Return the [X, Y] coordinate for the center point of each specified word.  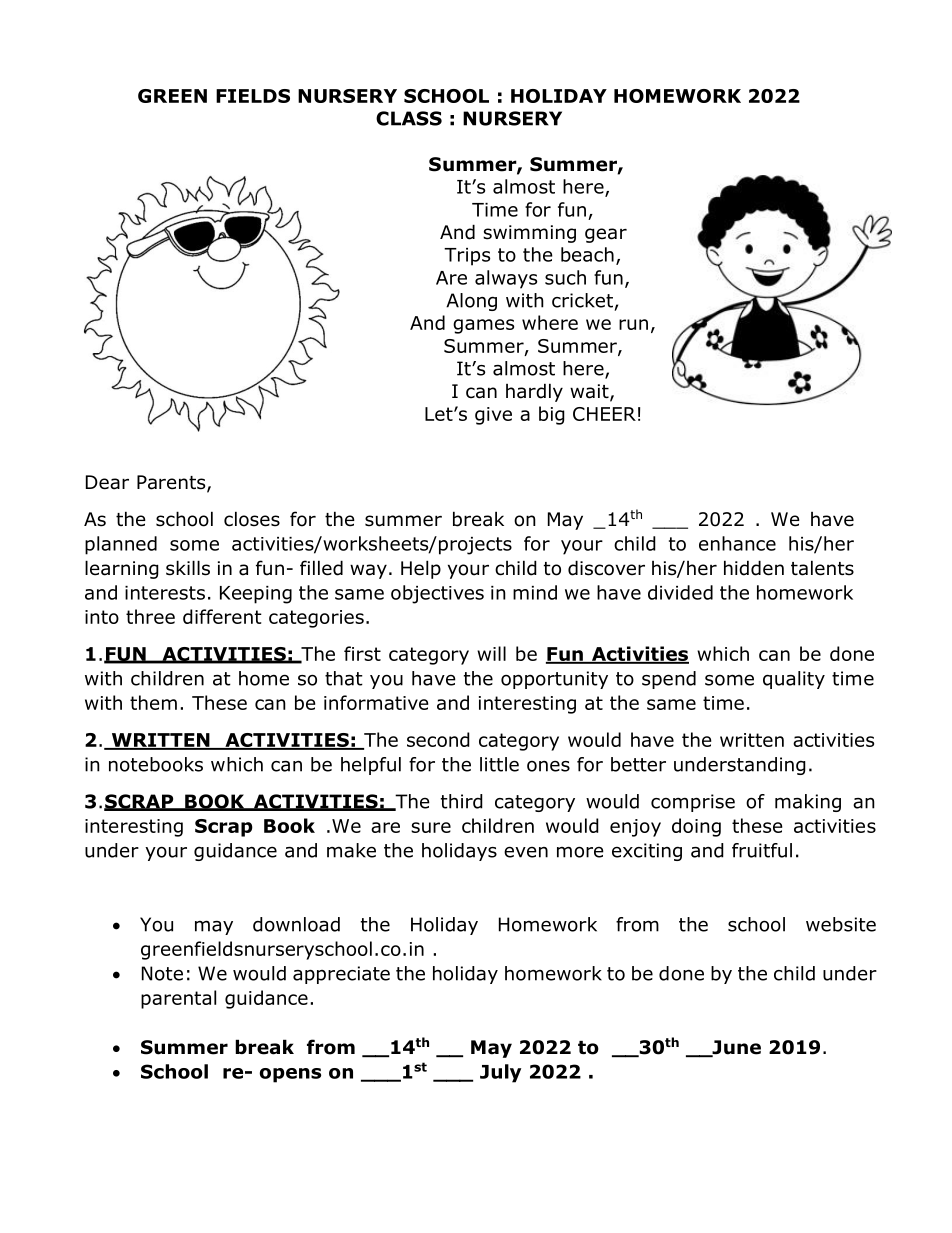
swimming [529, 234]
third [462, 801]
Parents [172, 483]
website [841, 924]
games [483, 326]
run [633, 324]
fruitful [762, 850]
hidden [754, 568]
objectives [437, 594]
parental [178, 999]
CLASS [409, 118]
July [500, 1073]
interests [165, 593]
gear [606, 235]
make [351, 850]
